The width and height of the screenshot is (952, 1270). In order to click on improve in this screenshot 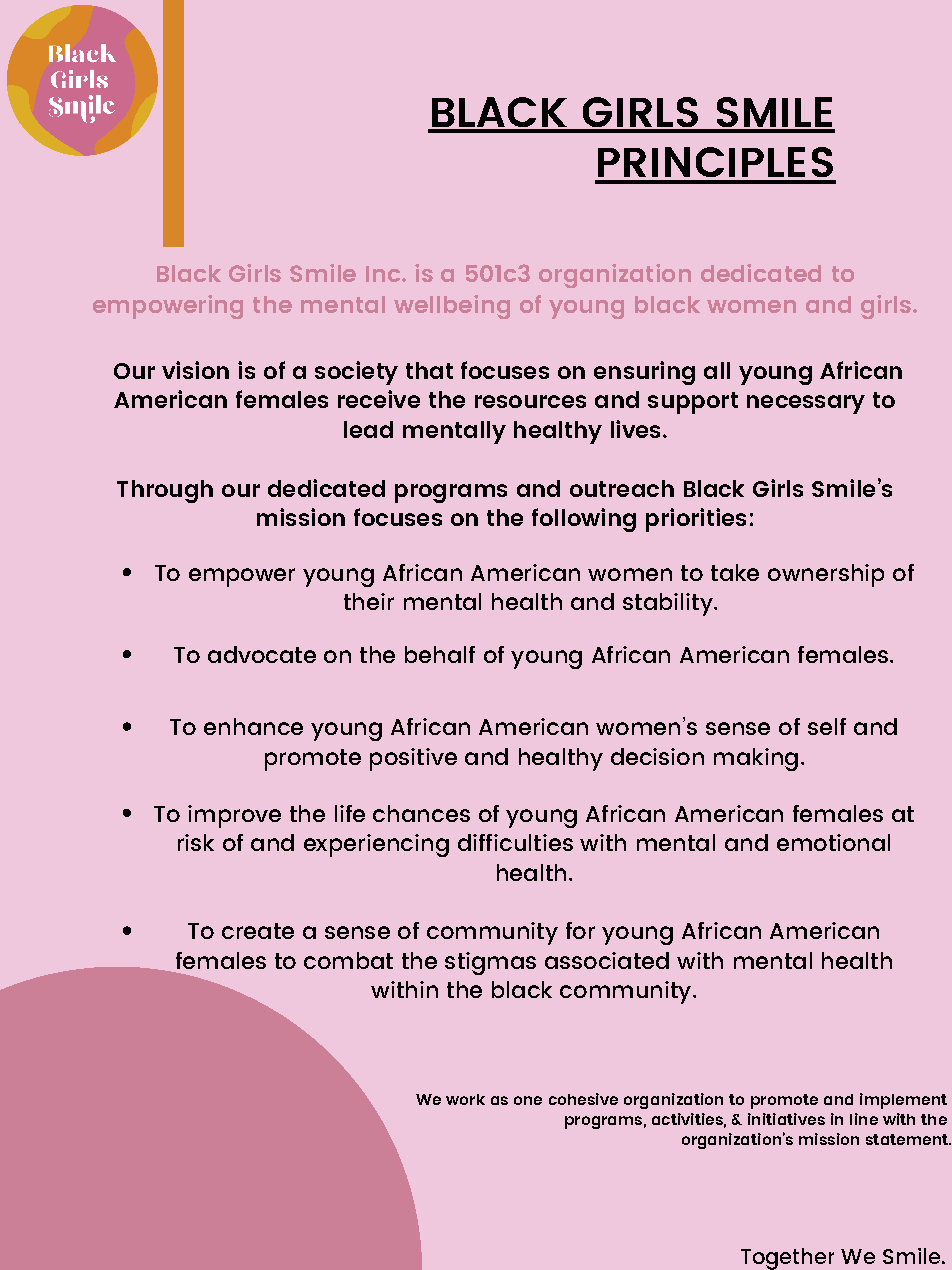, I will do `click(234, 816)`.
